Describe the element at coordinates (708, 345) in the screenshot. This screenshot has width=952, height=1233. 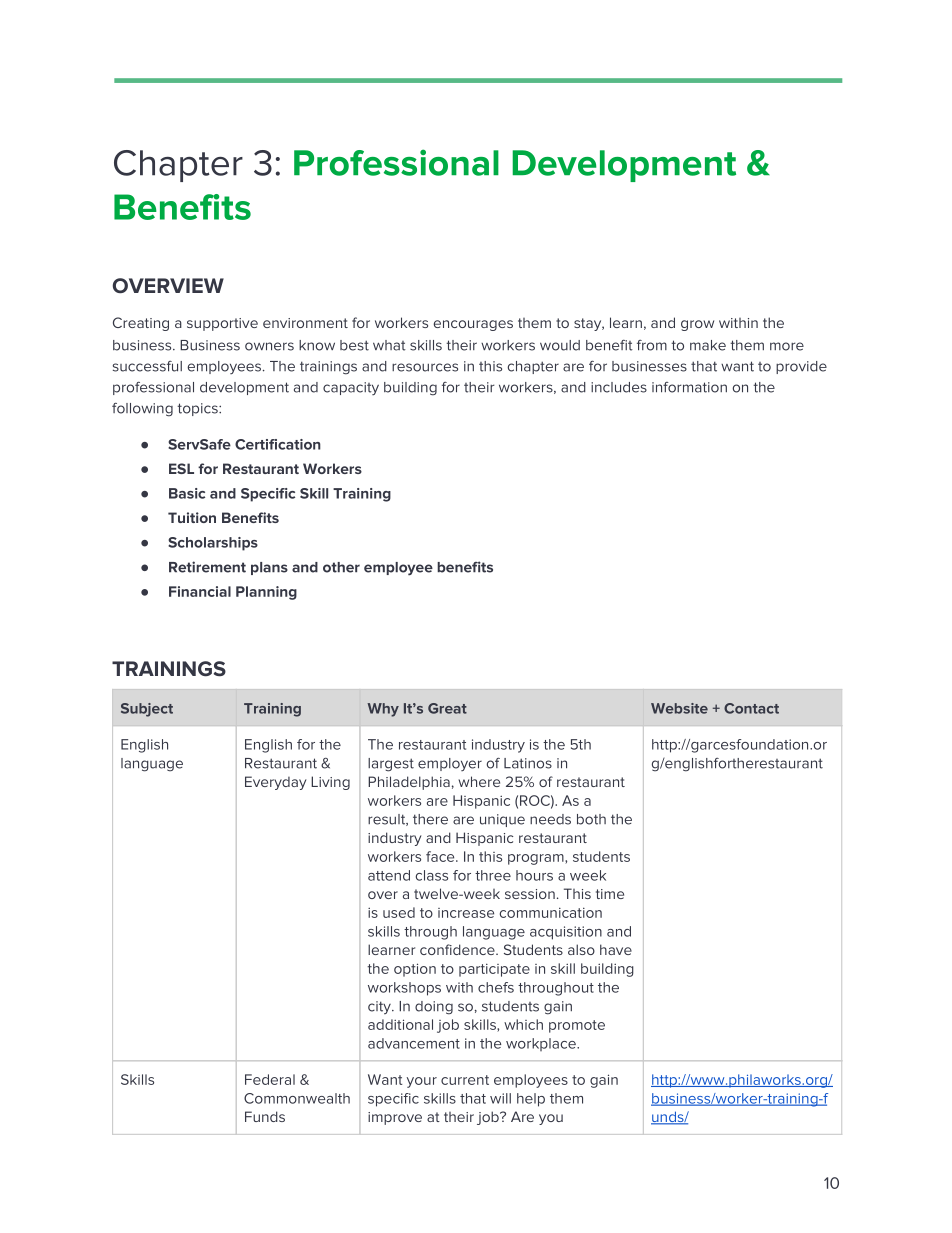
I see `make` at that location.
